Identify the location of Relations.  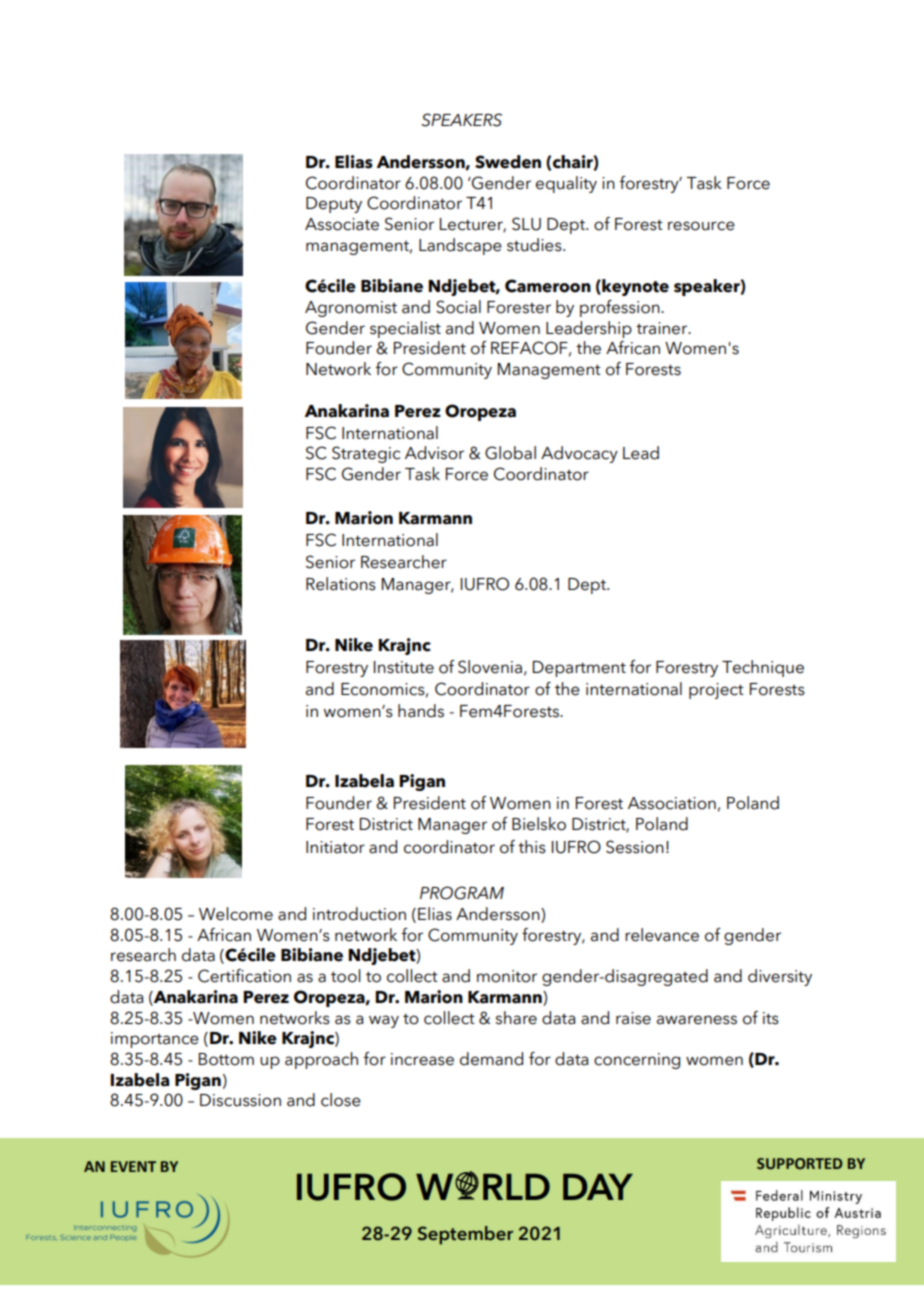
(341, 584).
